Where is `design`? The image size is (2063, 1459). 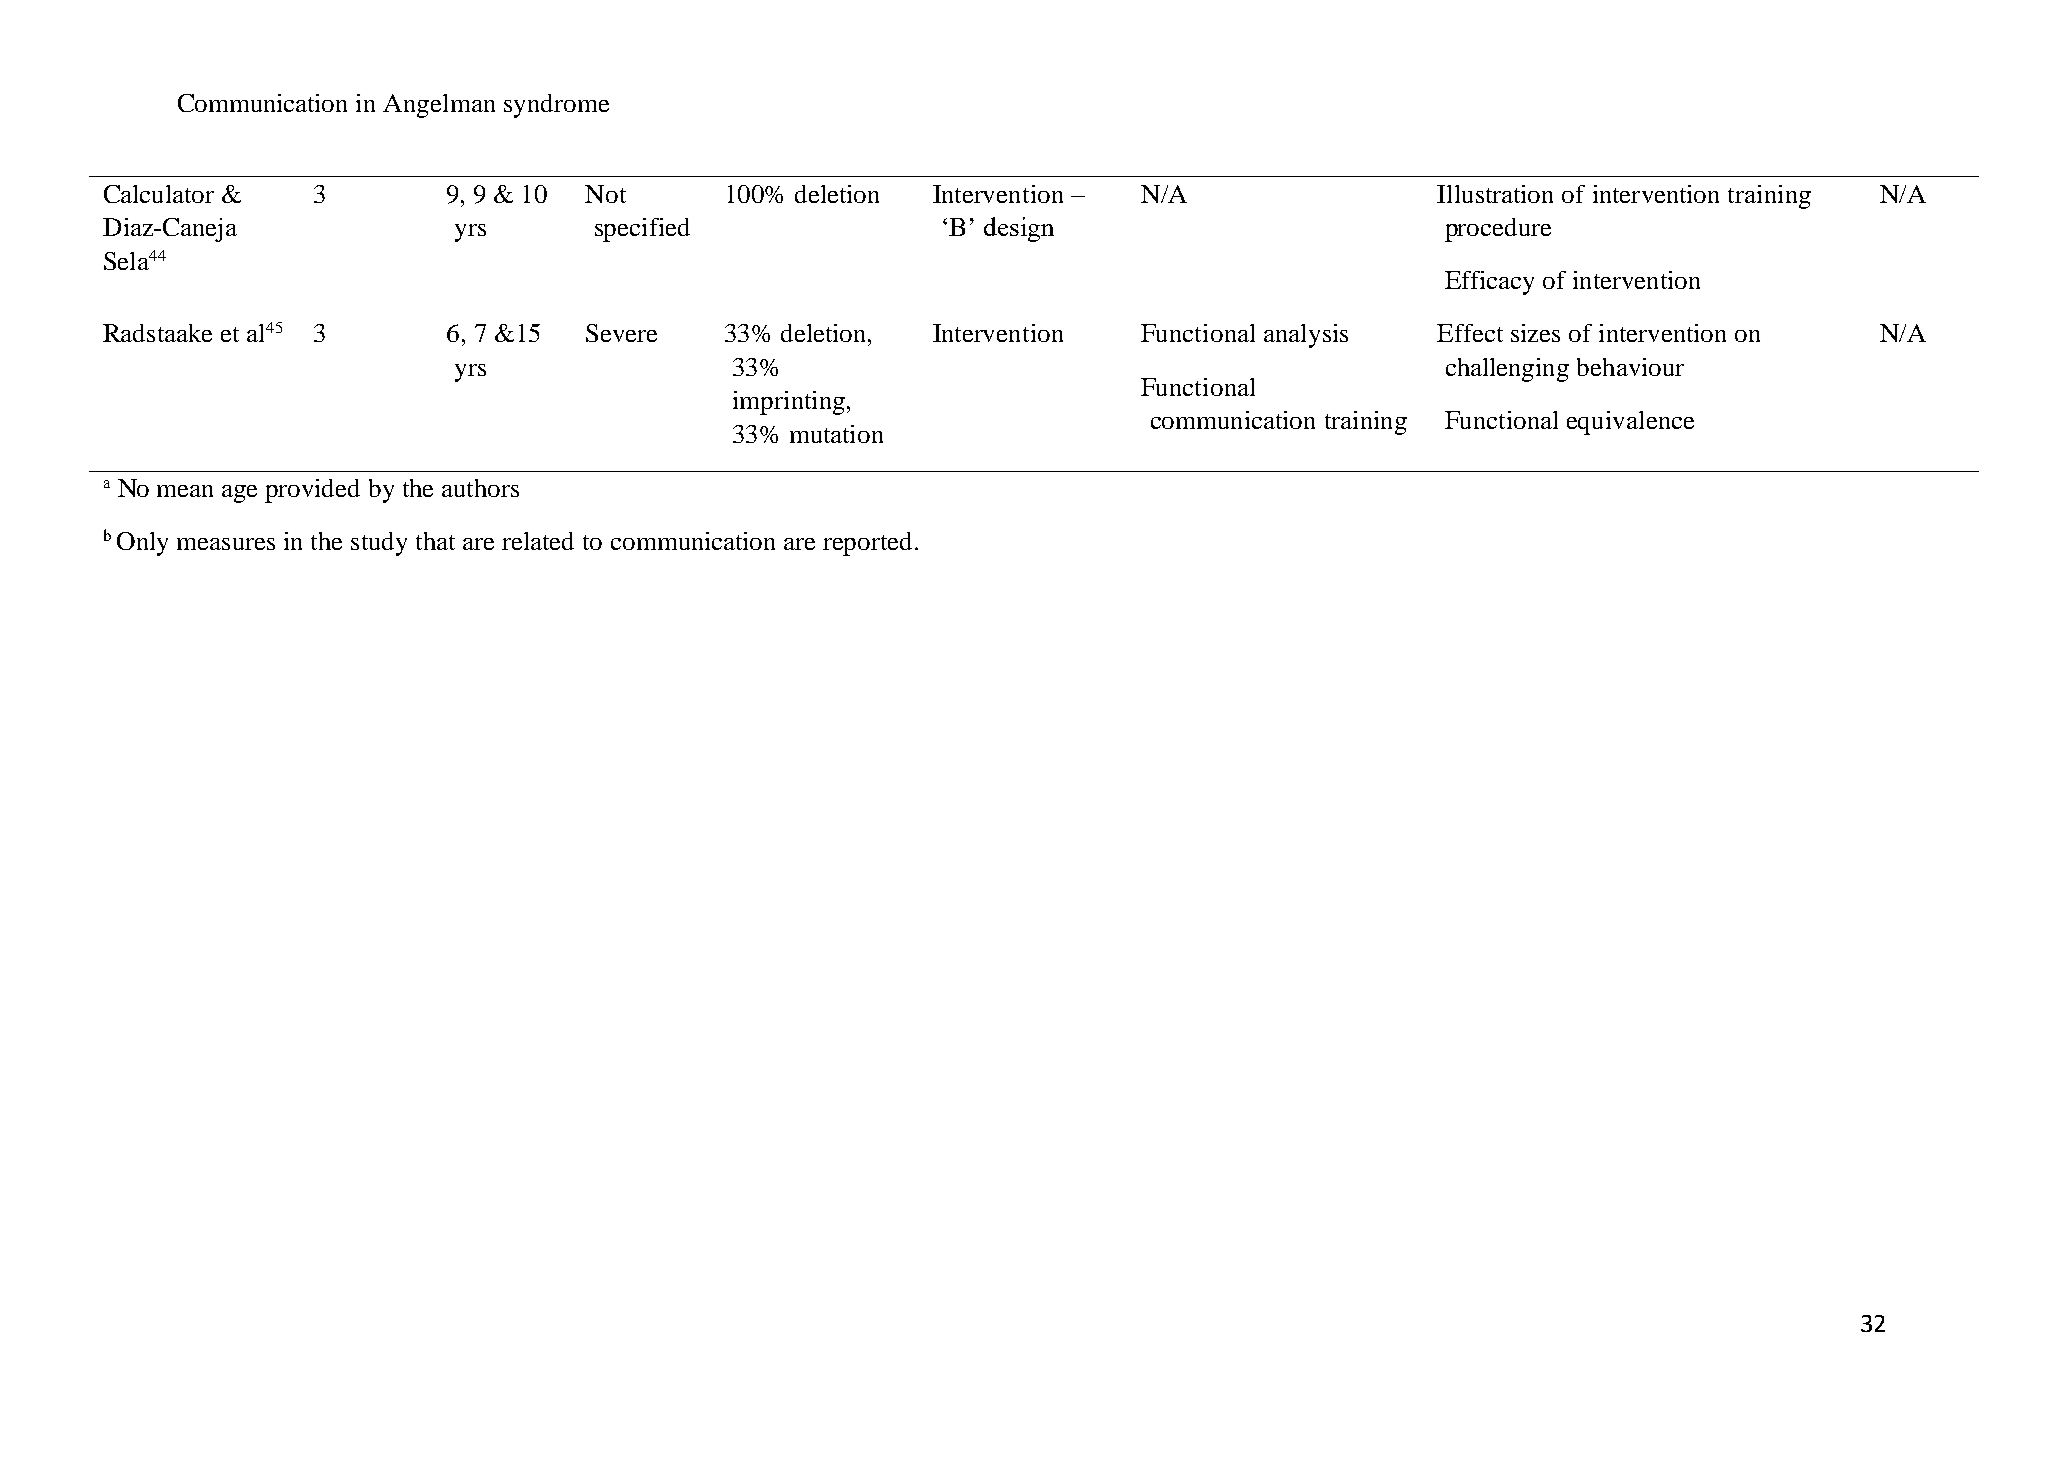 design is located at coordinates (1019, 229).
